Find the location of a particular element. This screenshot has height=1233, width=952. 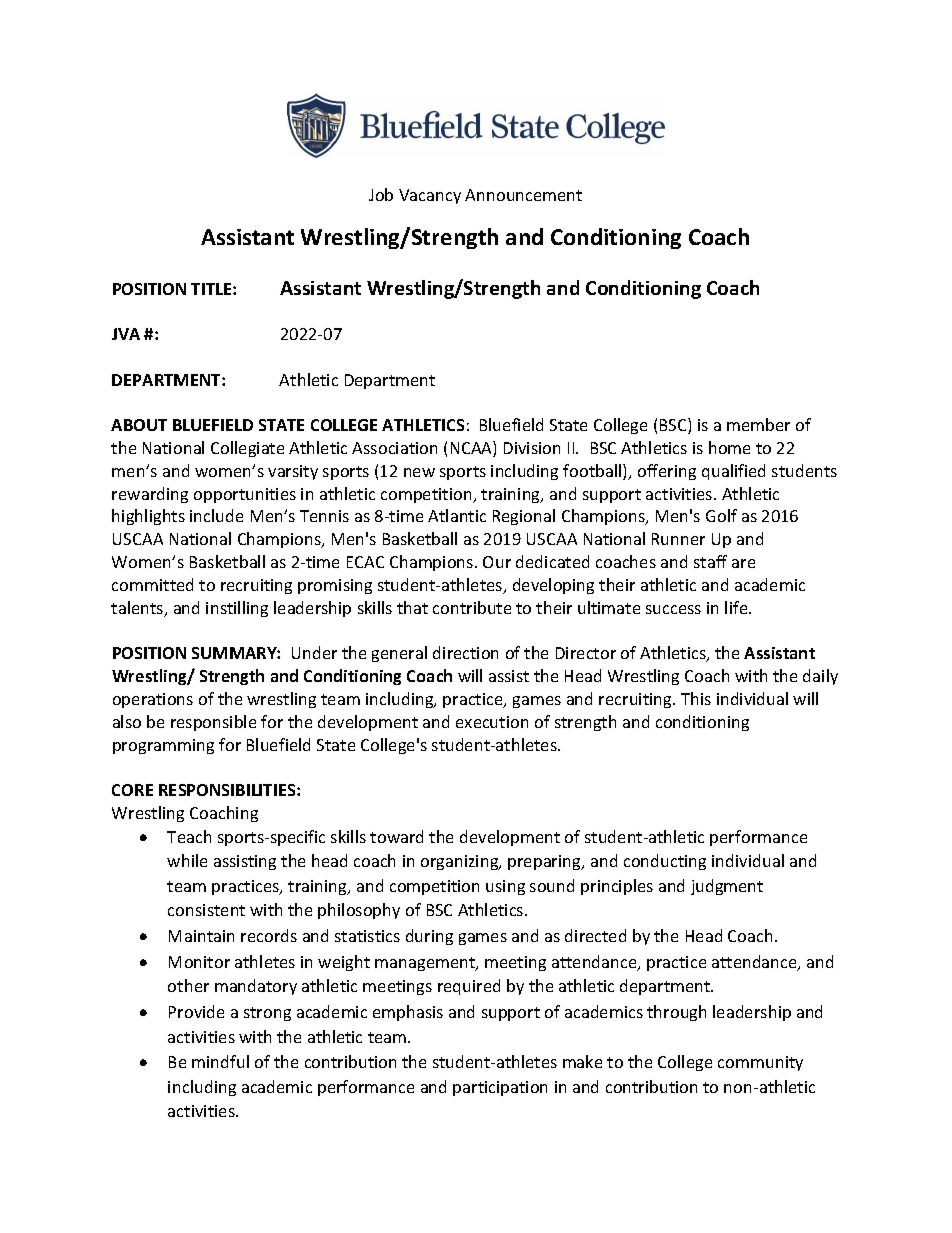

participation is located at coordinates (500, 1088).
